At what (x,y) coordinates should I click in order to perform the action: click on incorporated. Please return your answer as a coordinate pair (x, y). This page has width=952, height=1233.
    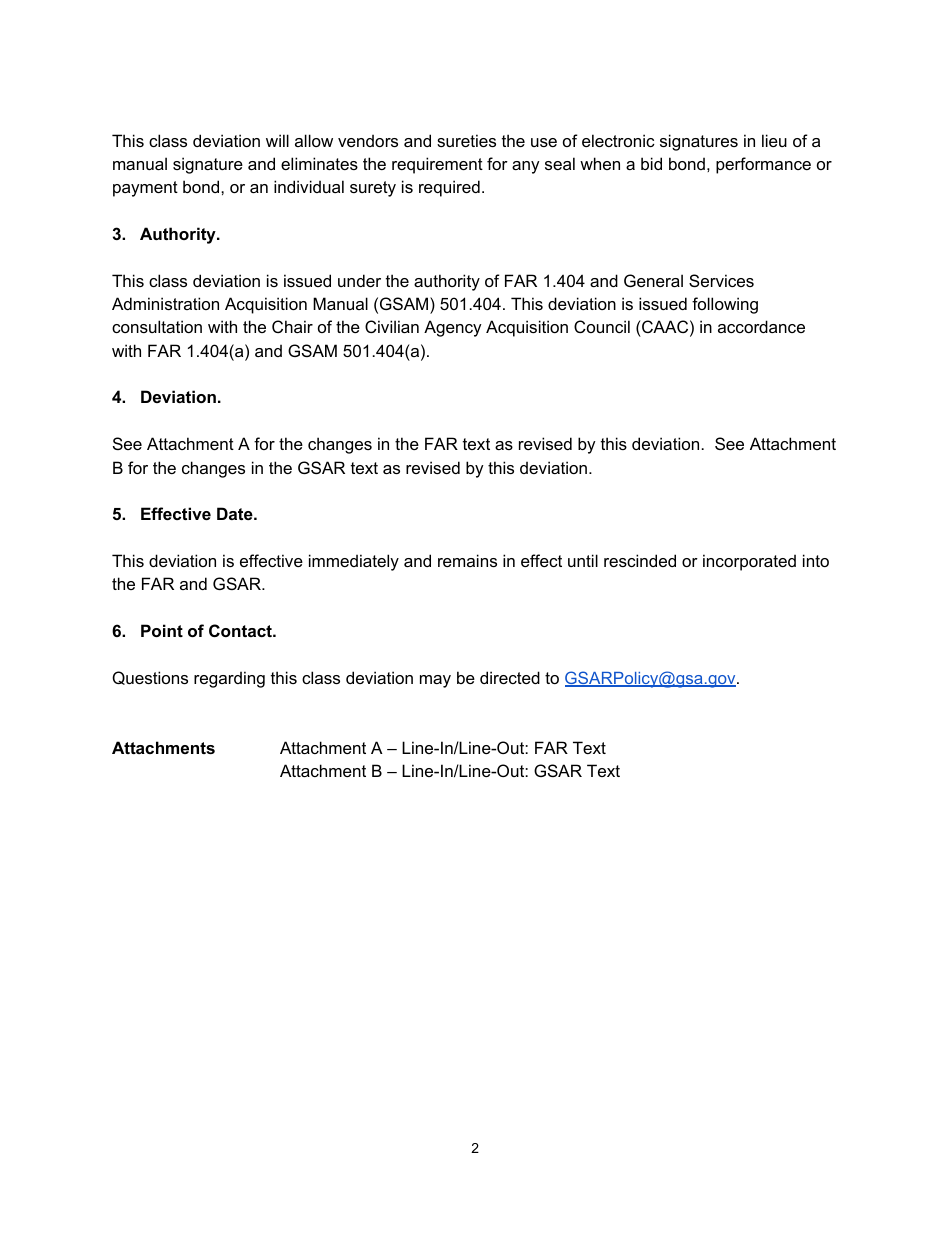
    Looking at the image, I should click on (749, 562).
